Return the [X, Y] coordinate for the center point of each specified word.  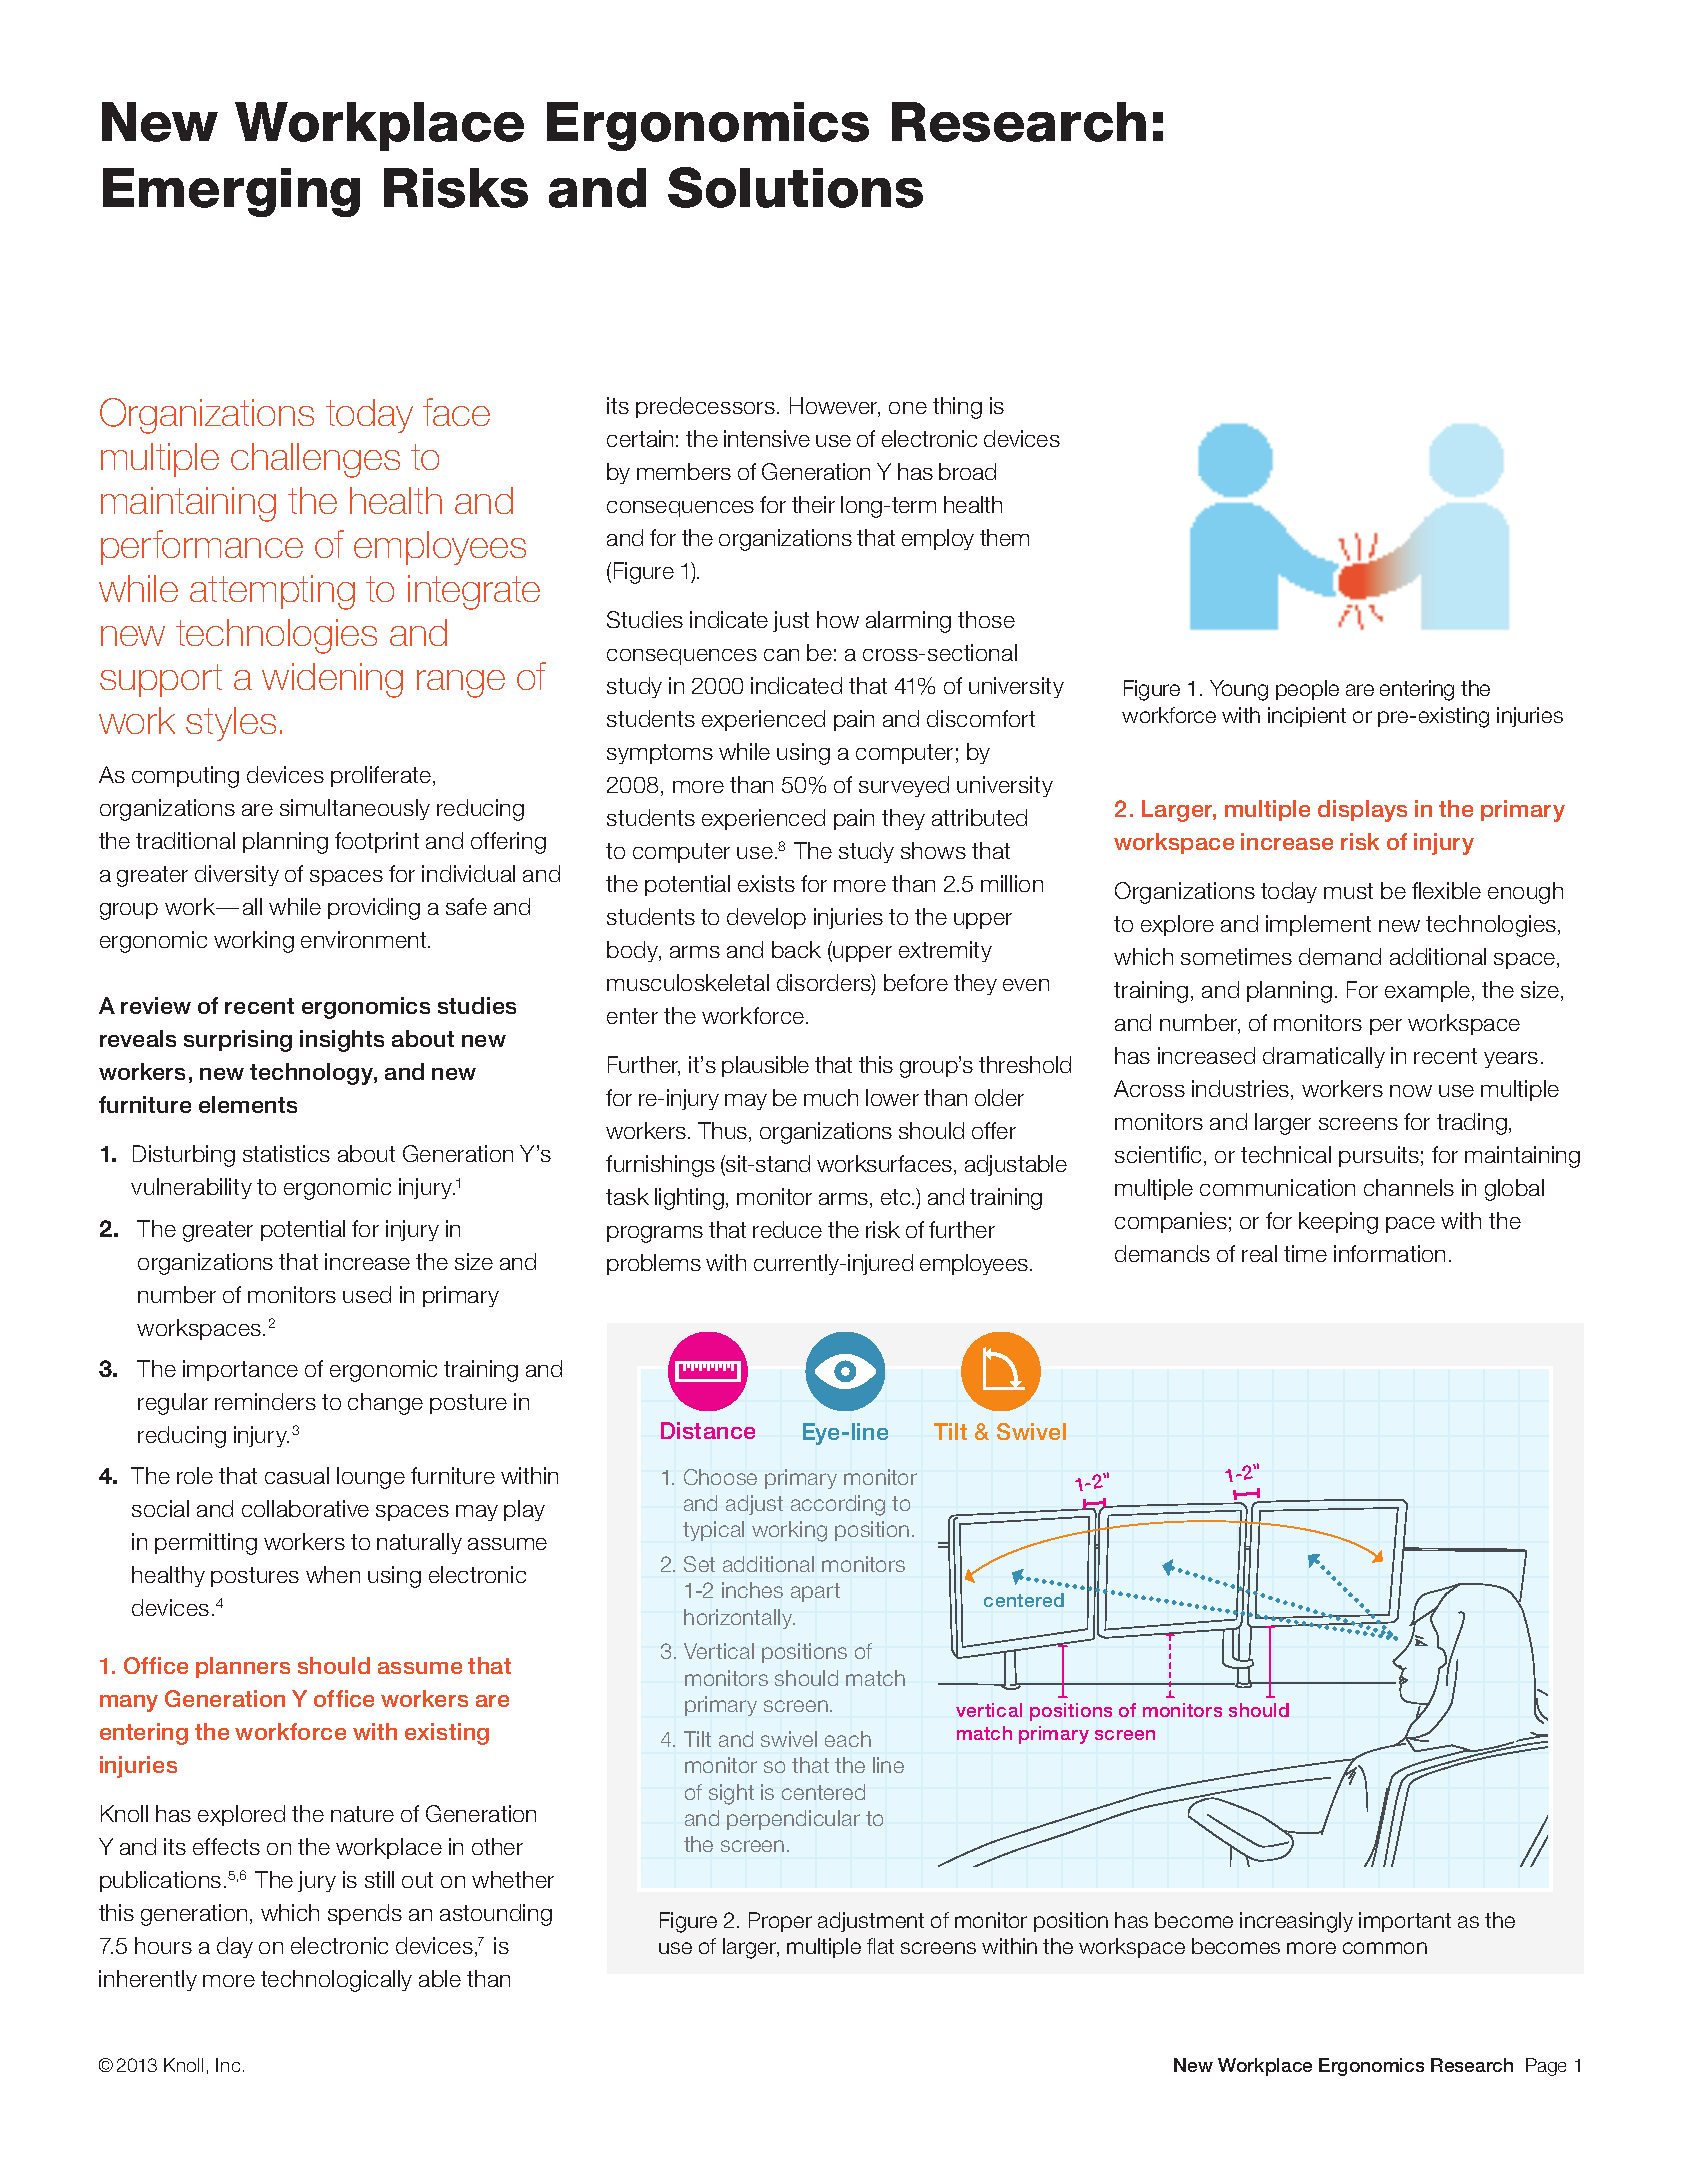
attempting [272, 592]
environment [365, 939]
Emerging [231, 192]
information [1389, 1253]
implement [1318, 925]
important [1405, 1922]
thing [957, 408]
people [1307, 690]
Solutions [795, 187]
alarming [908, 622]
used [367, 1294]
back [796, 949]
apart [815, 1592]
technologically [336, 1981]
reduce [787, 1229]
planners [243, 1667]
